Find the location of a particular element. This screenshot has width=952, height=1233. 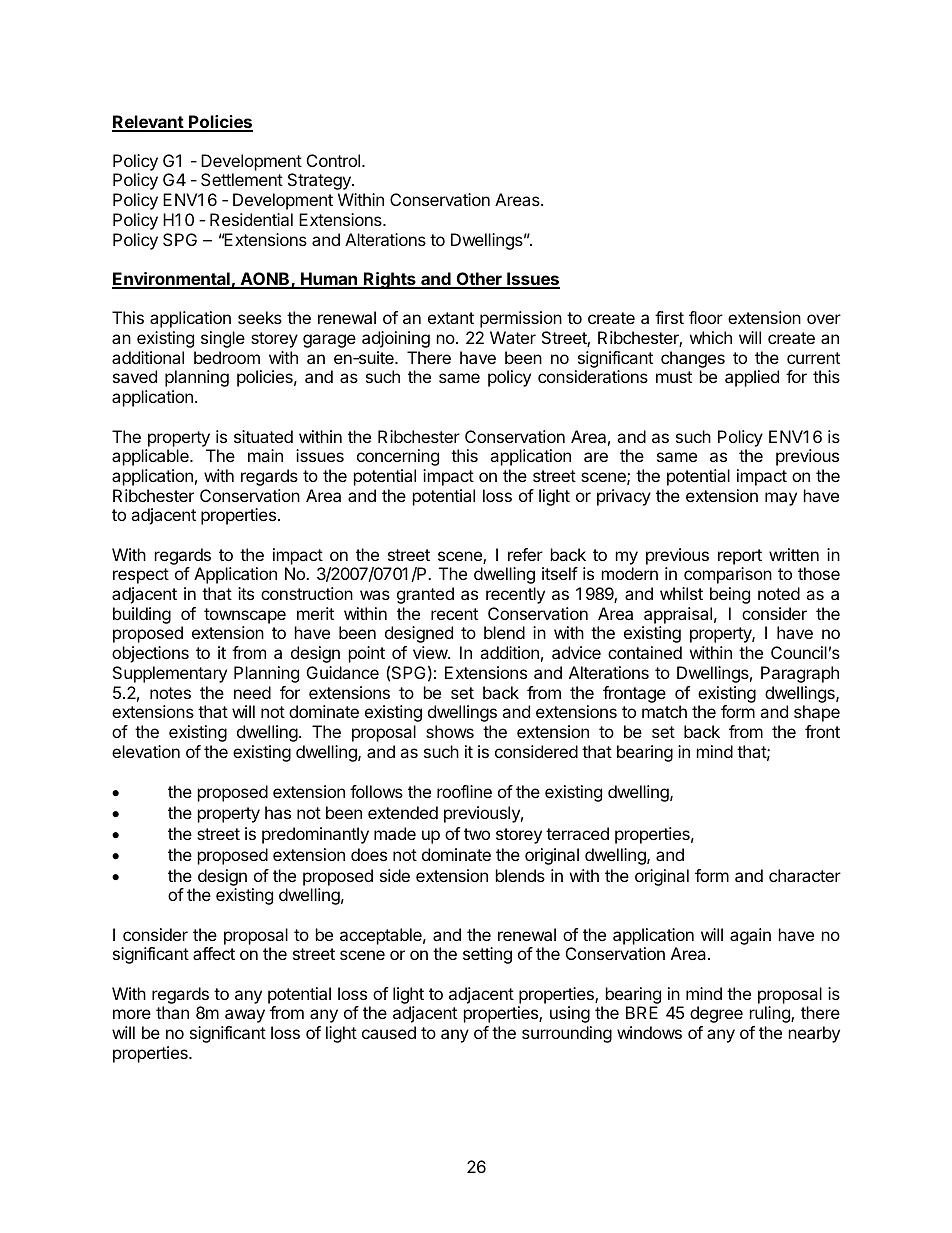

Control is located at coordinates (333, 160).
